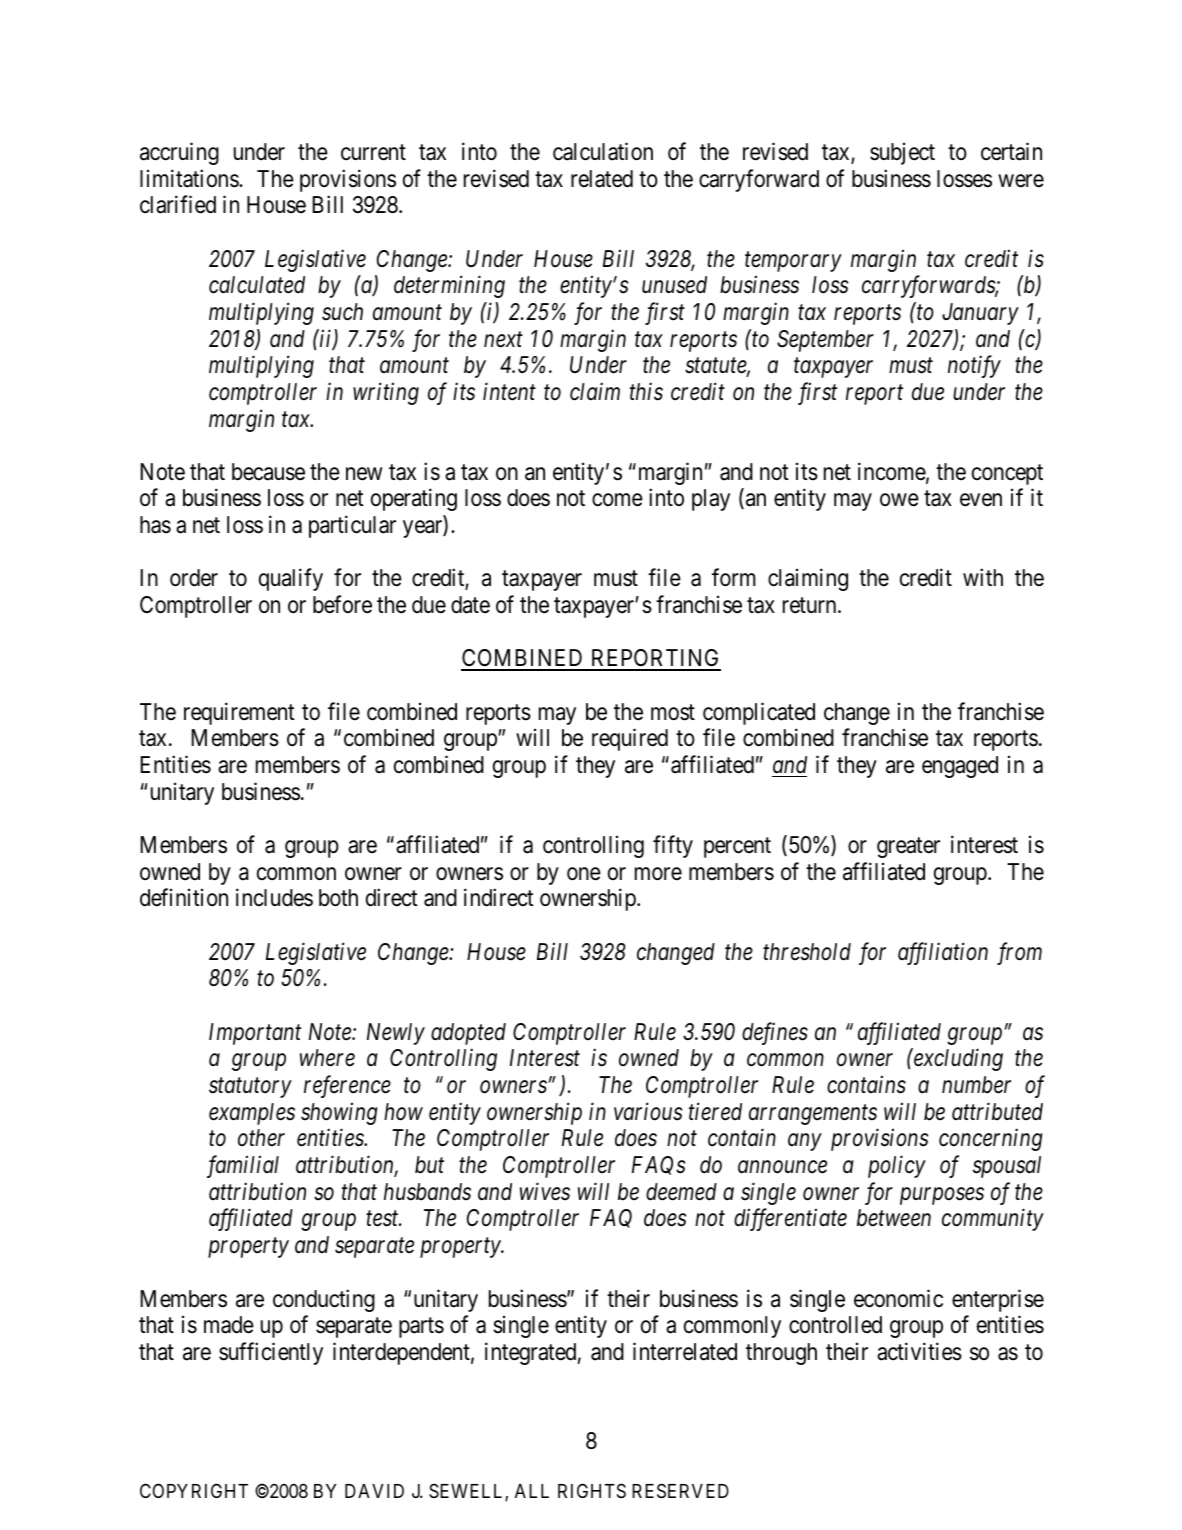 This screenshot has height=1530, width=1182. Describe the element at coordinates (271, 1353) in the screenshot. I see `sufficiently` at that location.
